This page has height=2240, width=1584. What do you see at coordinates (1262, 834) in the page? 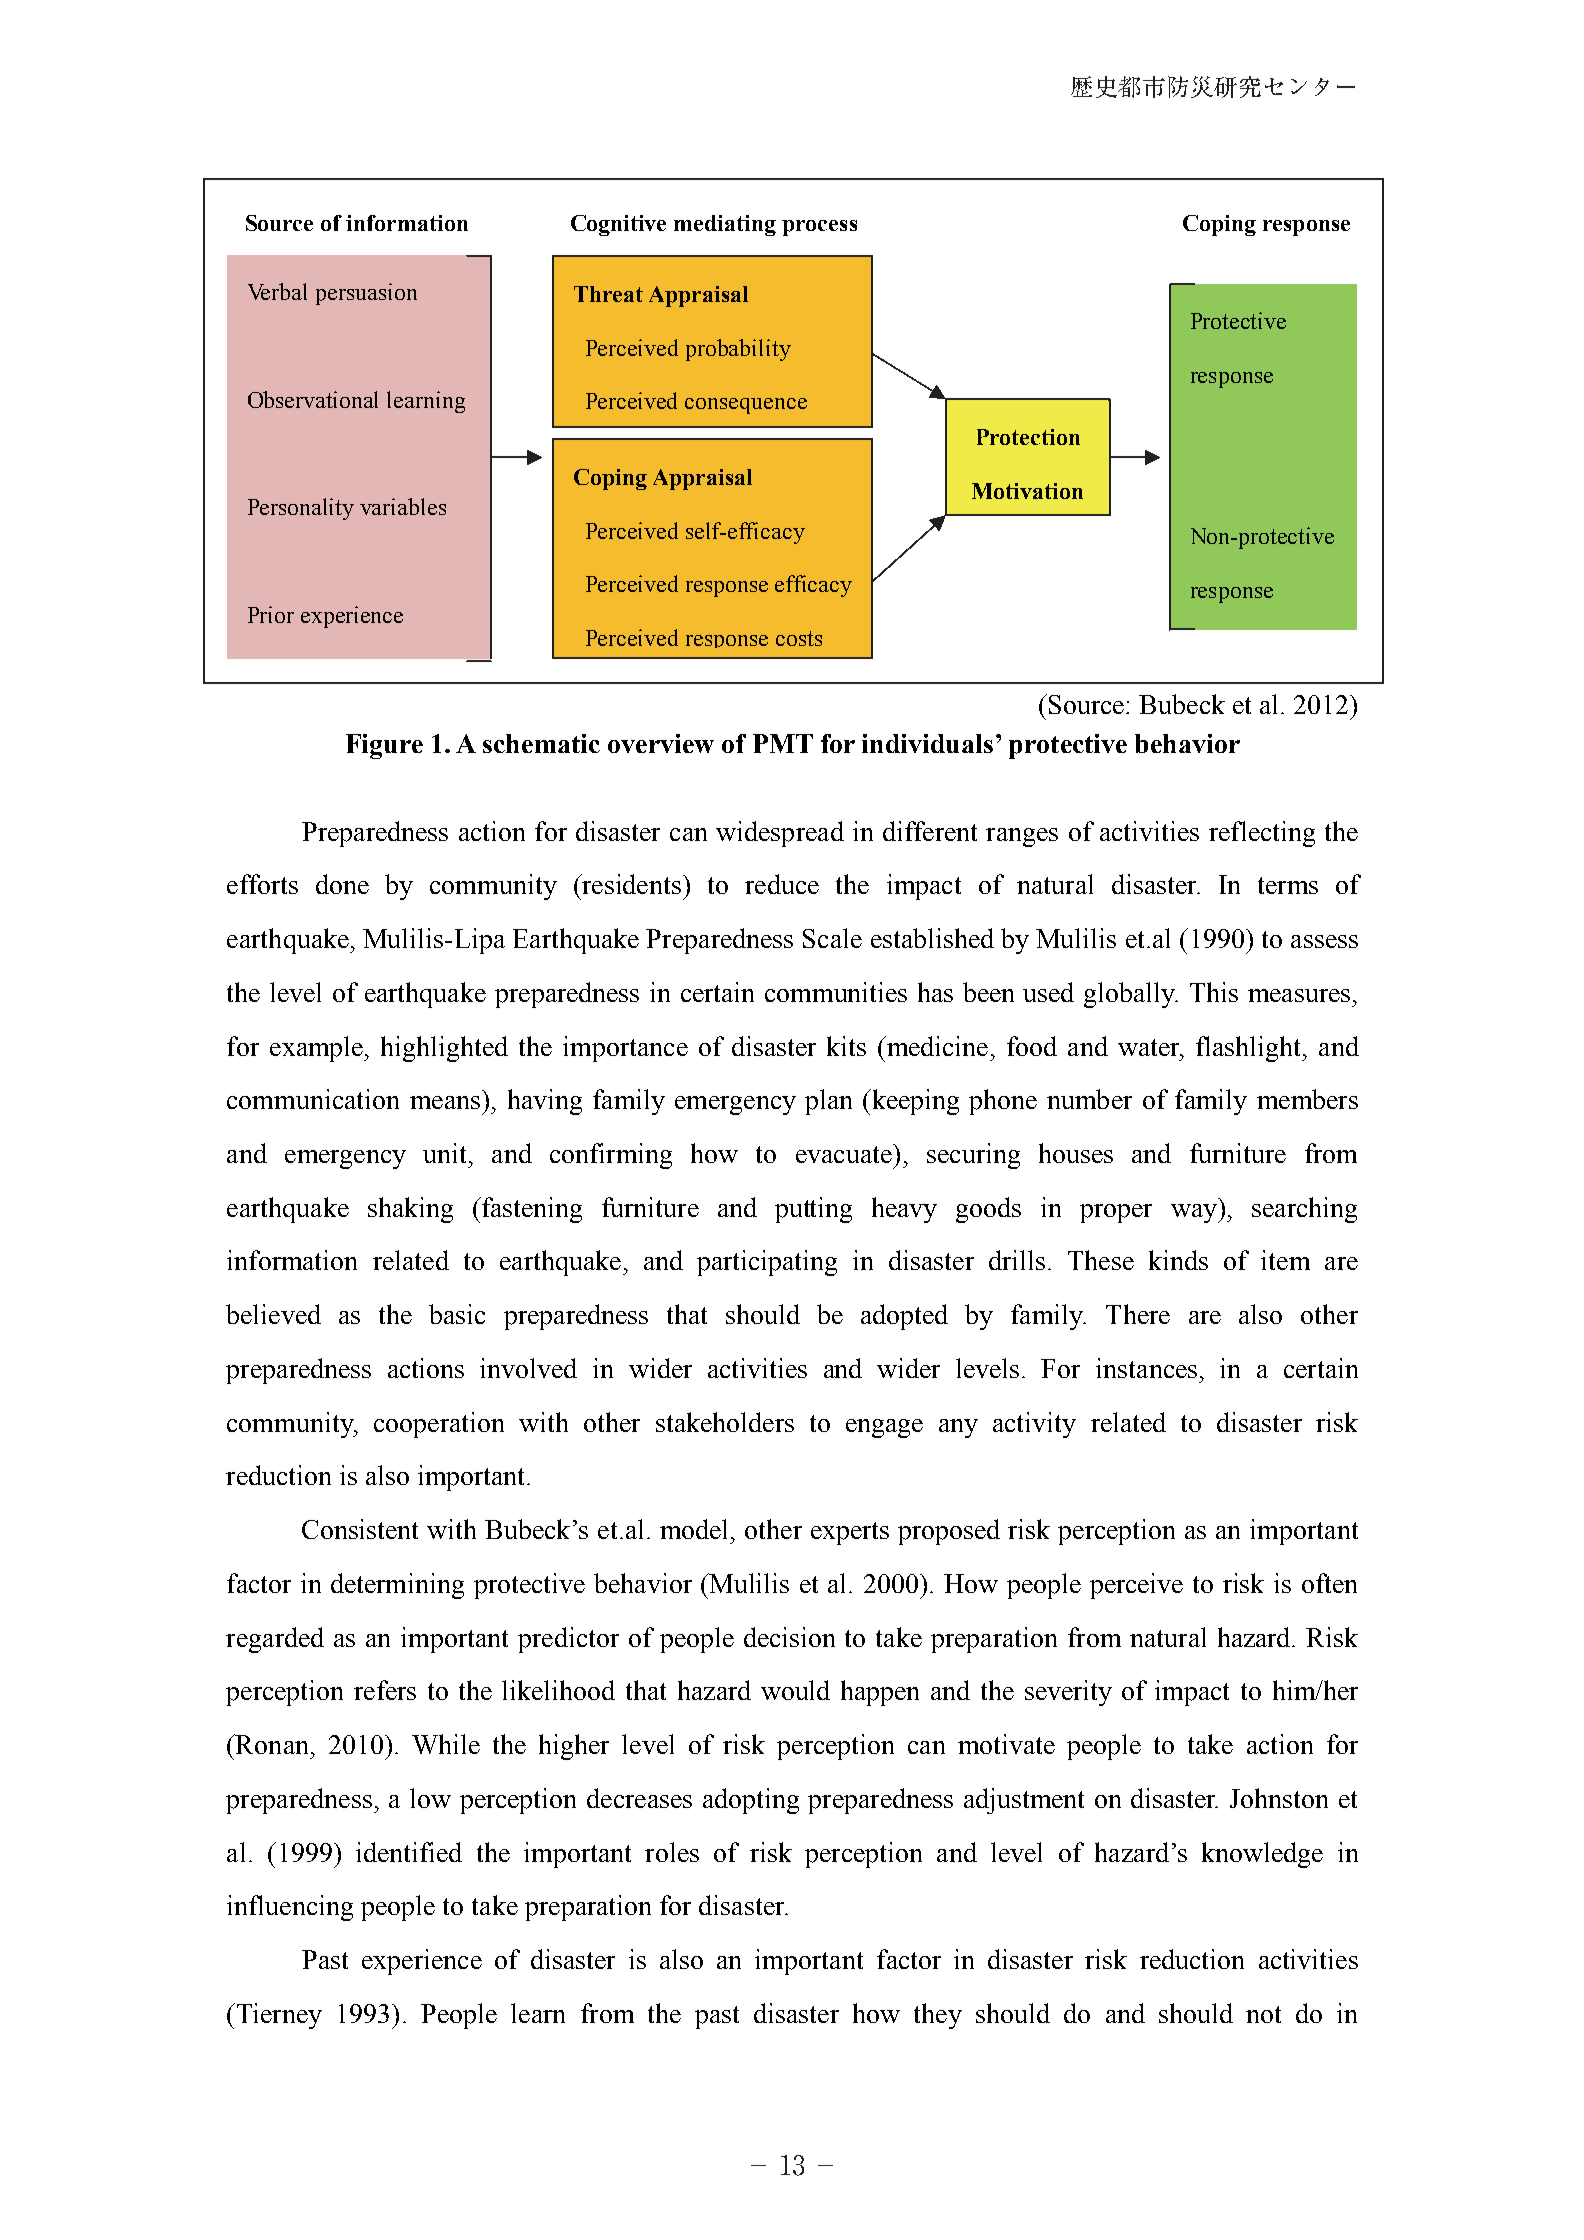
I see `reflecting` at bounding box center [1262, 834].
